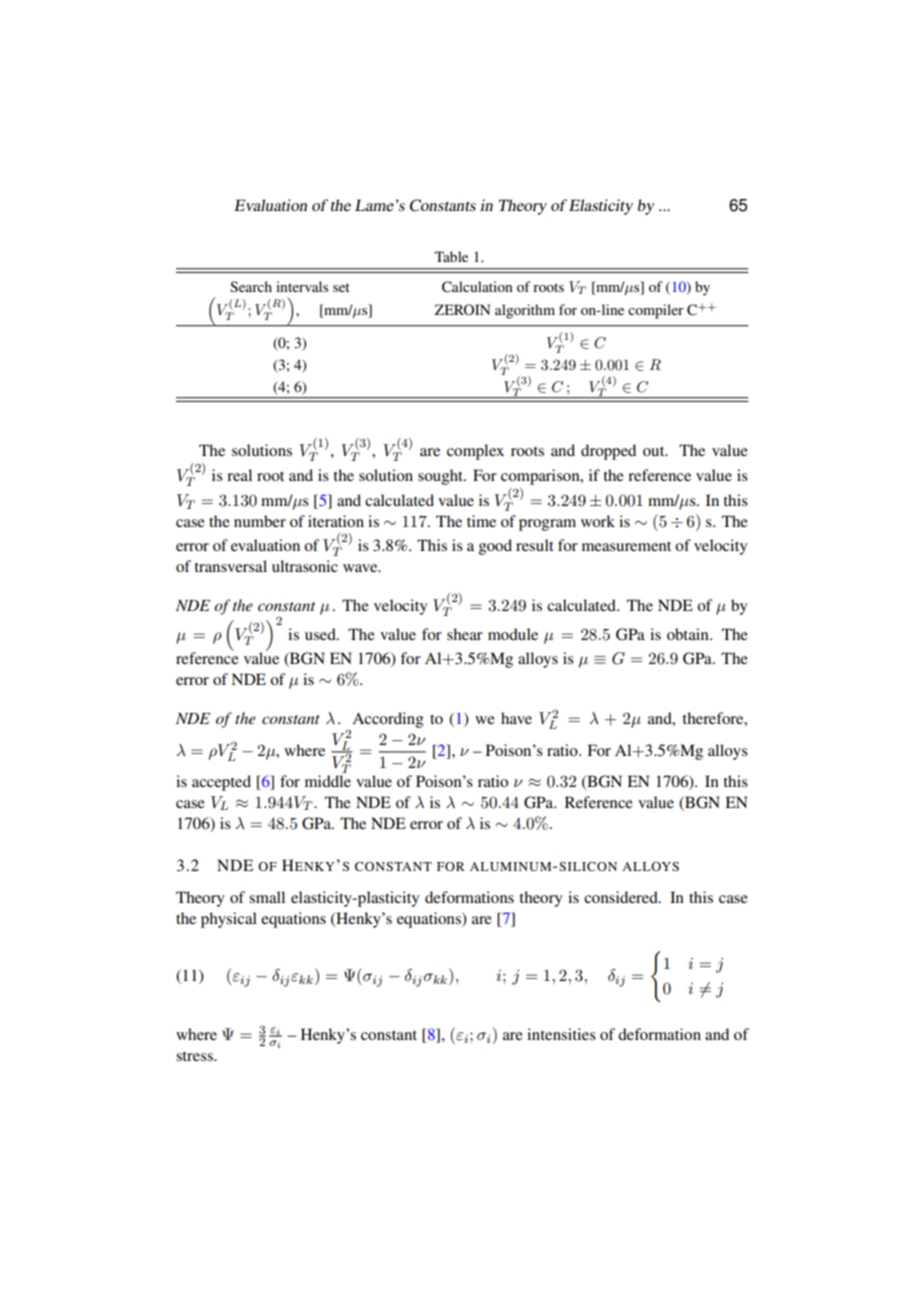  I want to click on real, so click(239, 475).
